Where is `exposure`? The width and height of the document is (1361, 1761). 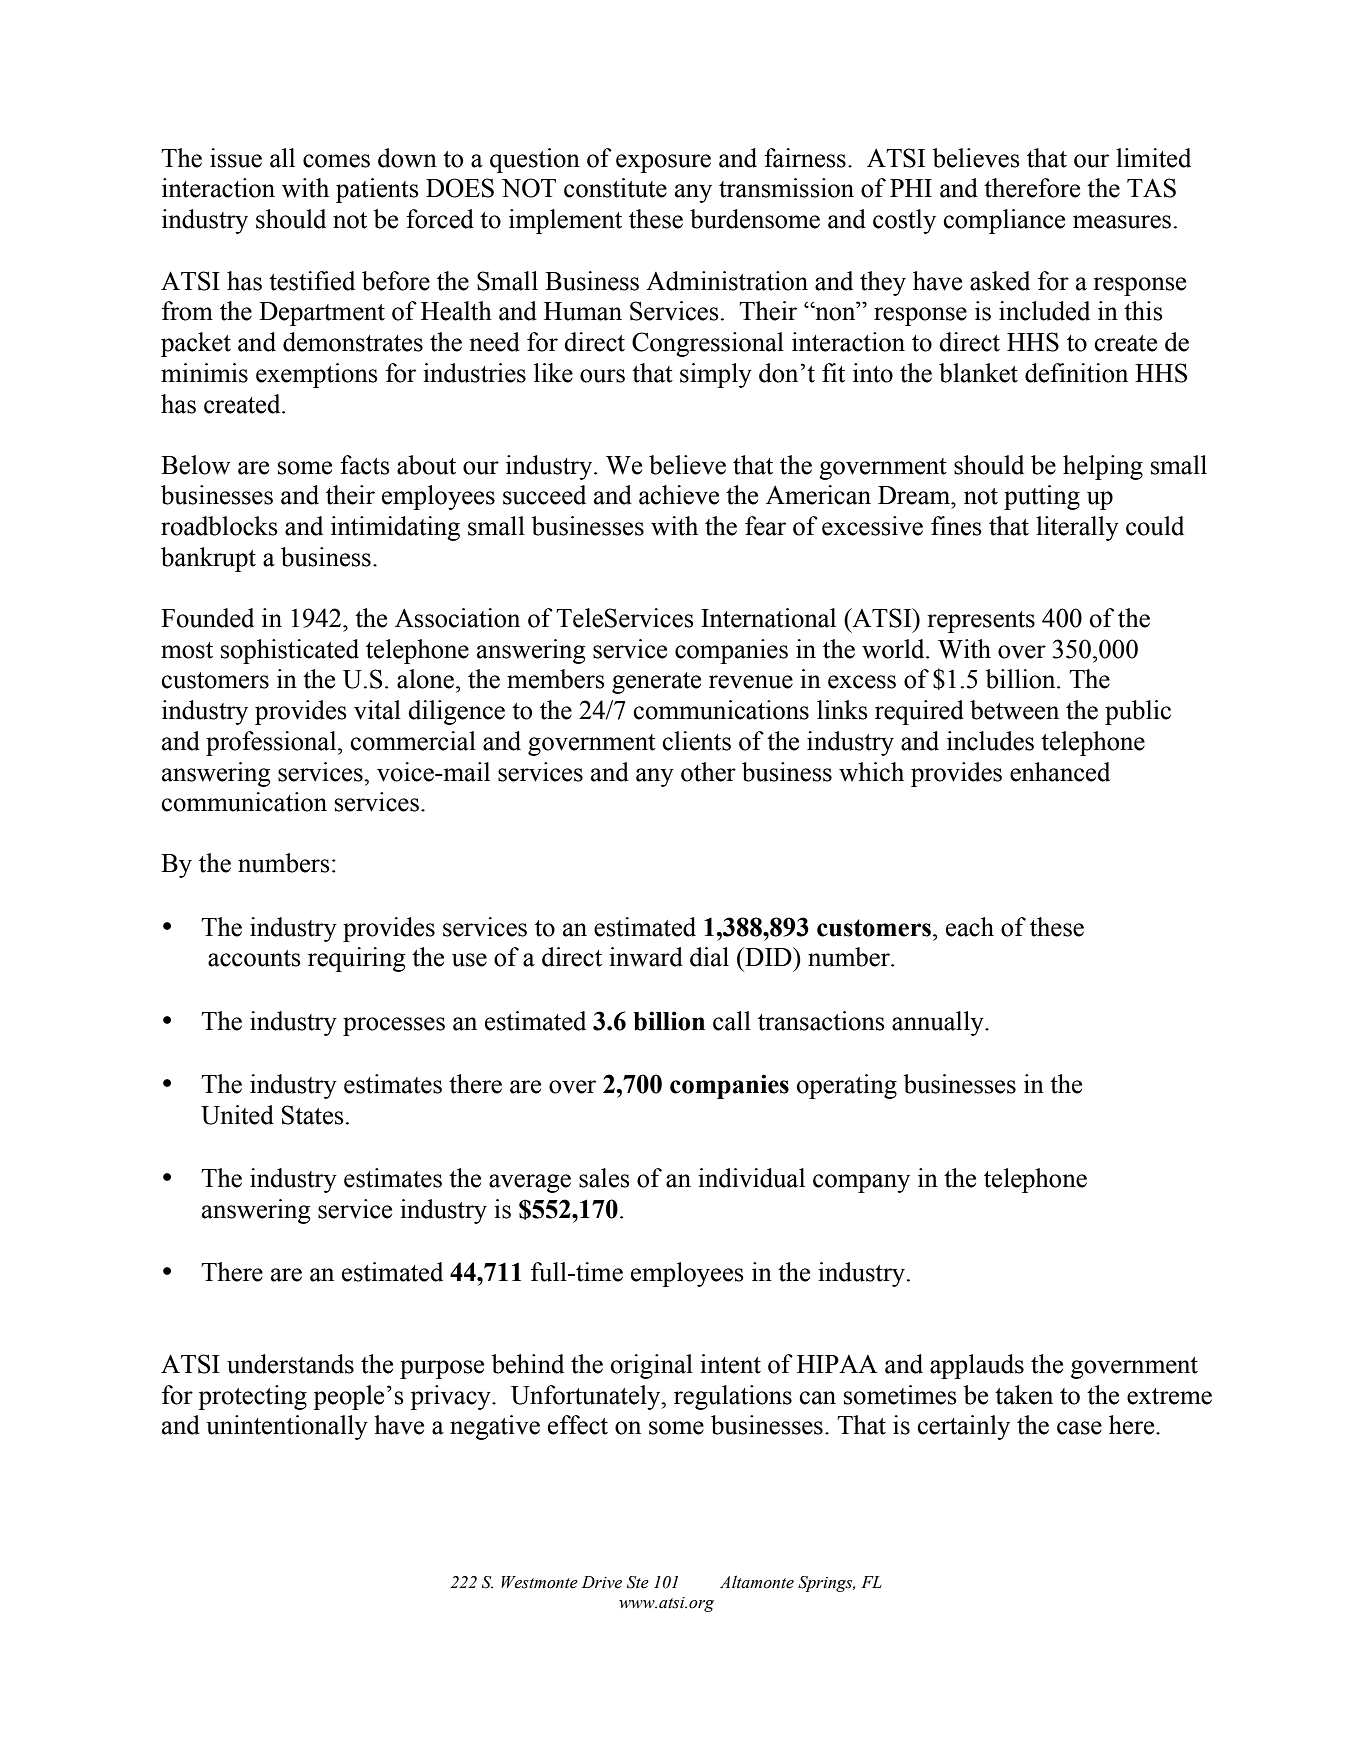 exposure is located at coordinates (663, 163).
